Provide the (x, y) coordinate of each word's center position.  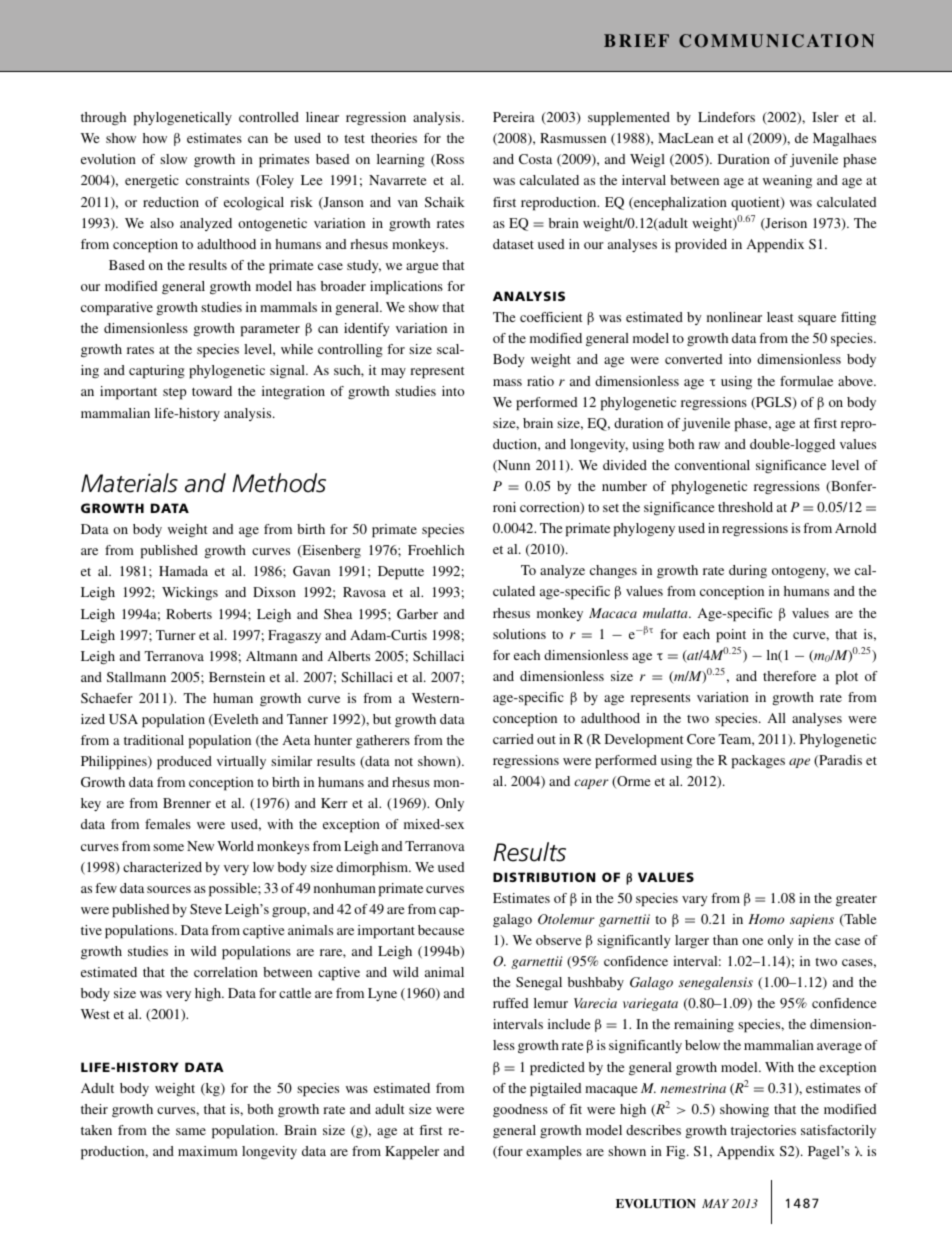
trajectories (763, 1131)
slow (173, 159)
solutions (519, 634)
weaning (787, 182)
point (731, 636)
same (191, 1131)
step (174, 394)
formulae (806, 381)
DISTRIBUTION (544, 877)
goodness (520, 1110)
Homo (766, 919)
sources (169, 889)
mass (507, 382)
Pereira (514, 117)
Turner (176, 635)
